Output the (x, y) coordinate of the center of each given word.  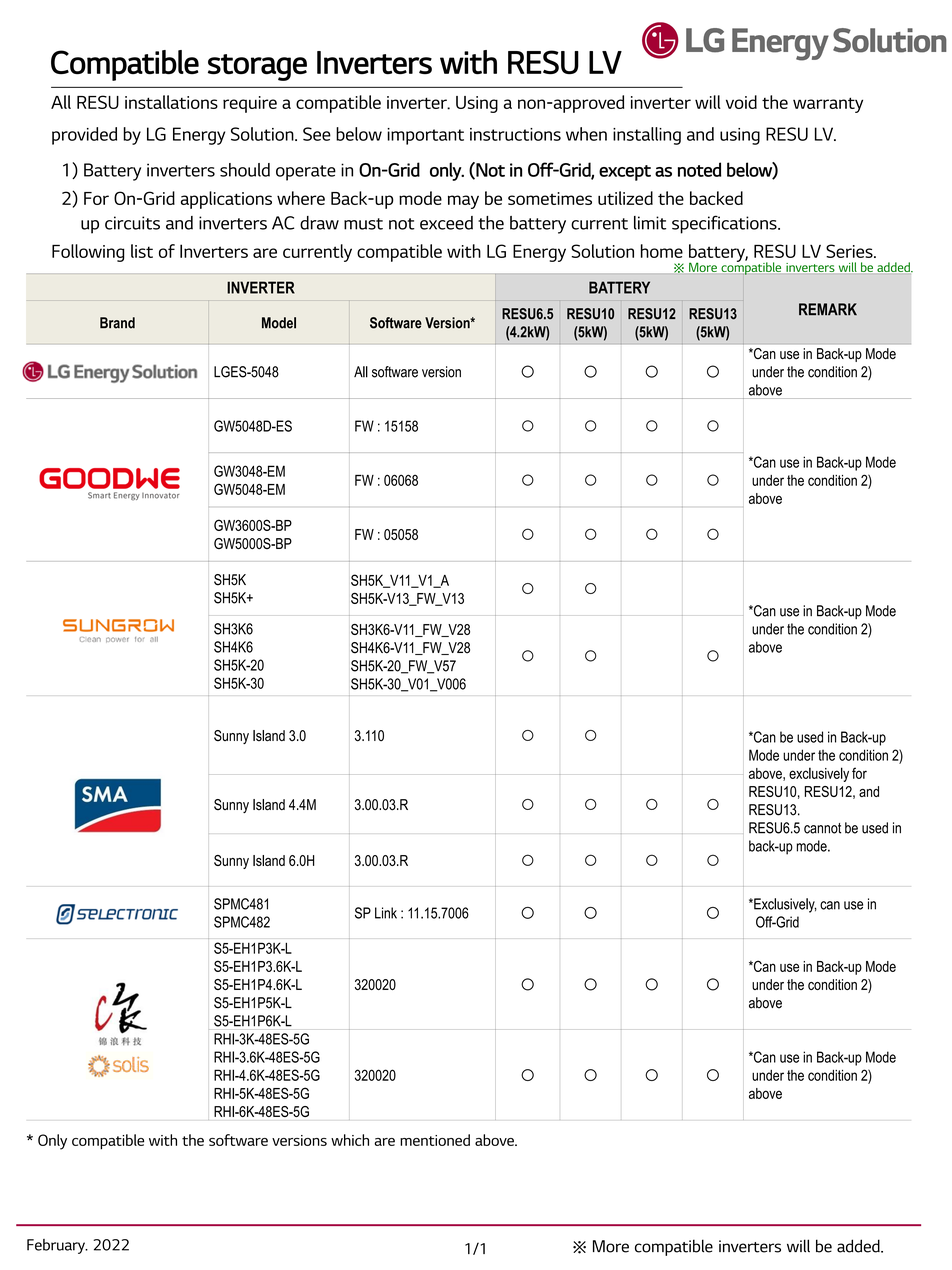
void (741, 102)
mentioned (435, 1140)
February (57, 1246)
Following (88, 253)
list (142, 251)
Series (850, 251)
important (425, 136)
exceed (446, 223)
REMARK (828, 309)
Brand (117, 323)
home (662, 251)
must (363, 224)
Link (386, 913)
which (350, 1140)
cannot (822, 828)
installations (171, 102)
